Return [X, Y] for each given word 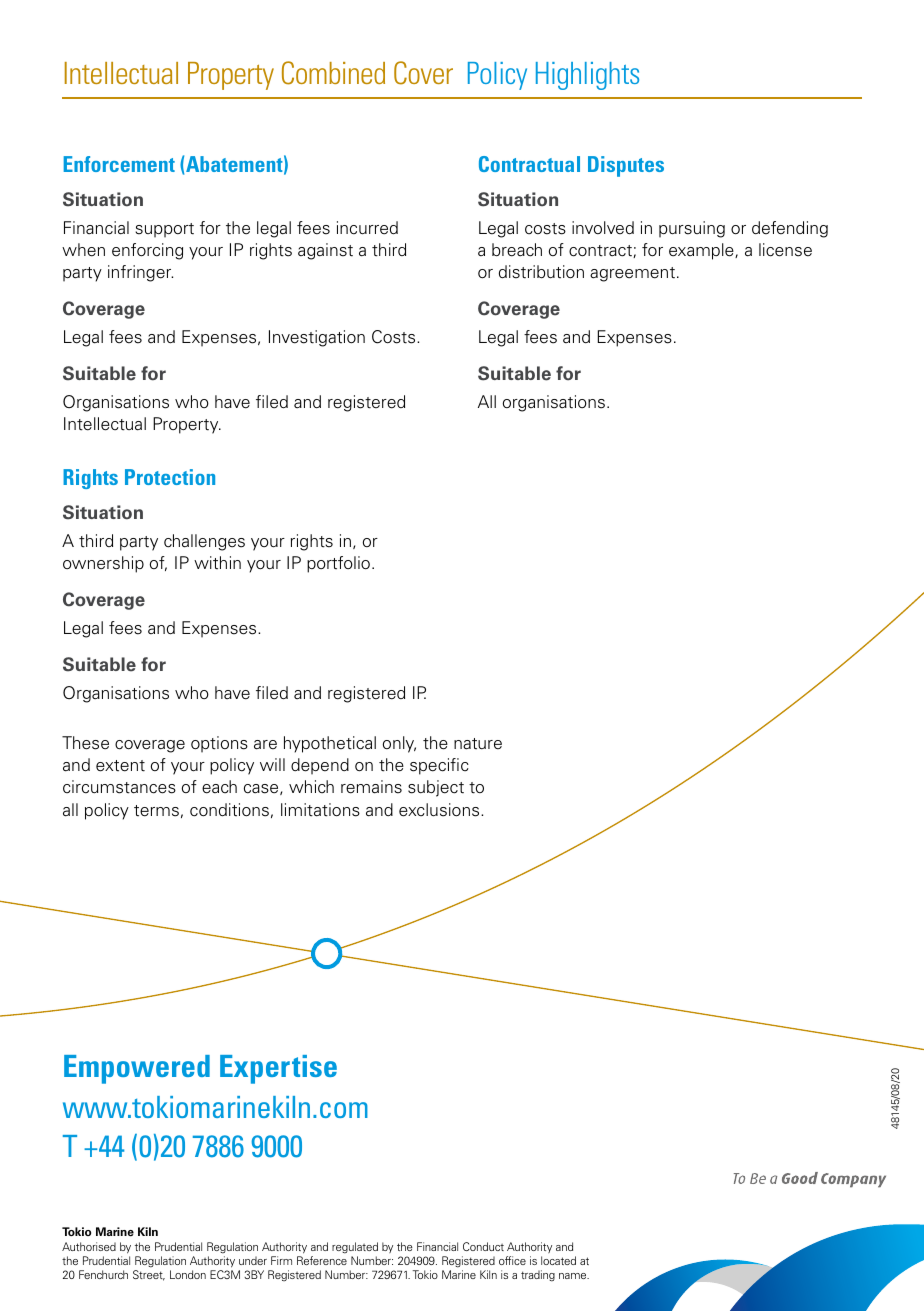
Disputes [626, 166]
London [188, 1274]
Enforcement [119, 164]
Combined [333, 73]
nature [478, 744]
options [219, 744]
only [399, 744]
